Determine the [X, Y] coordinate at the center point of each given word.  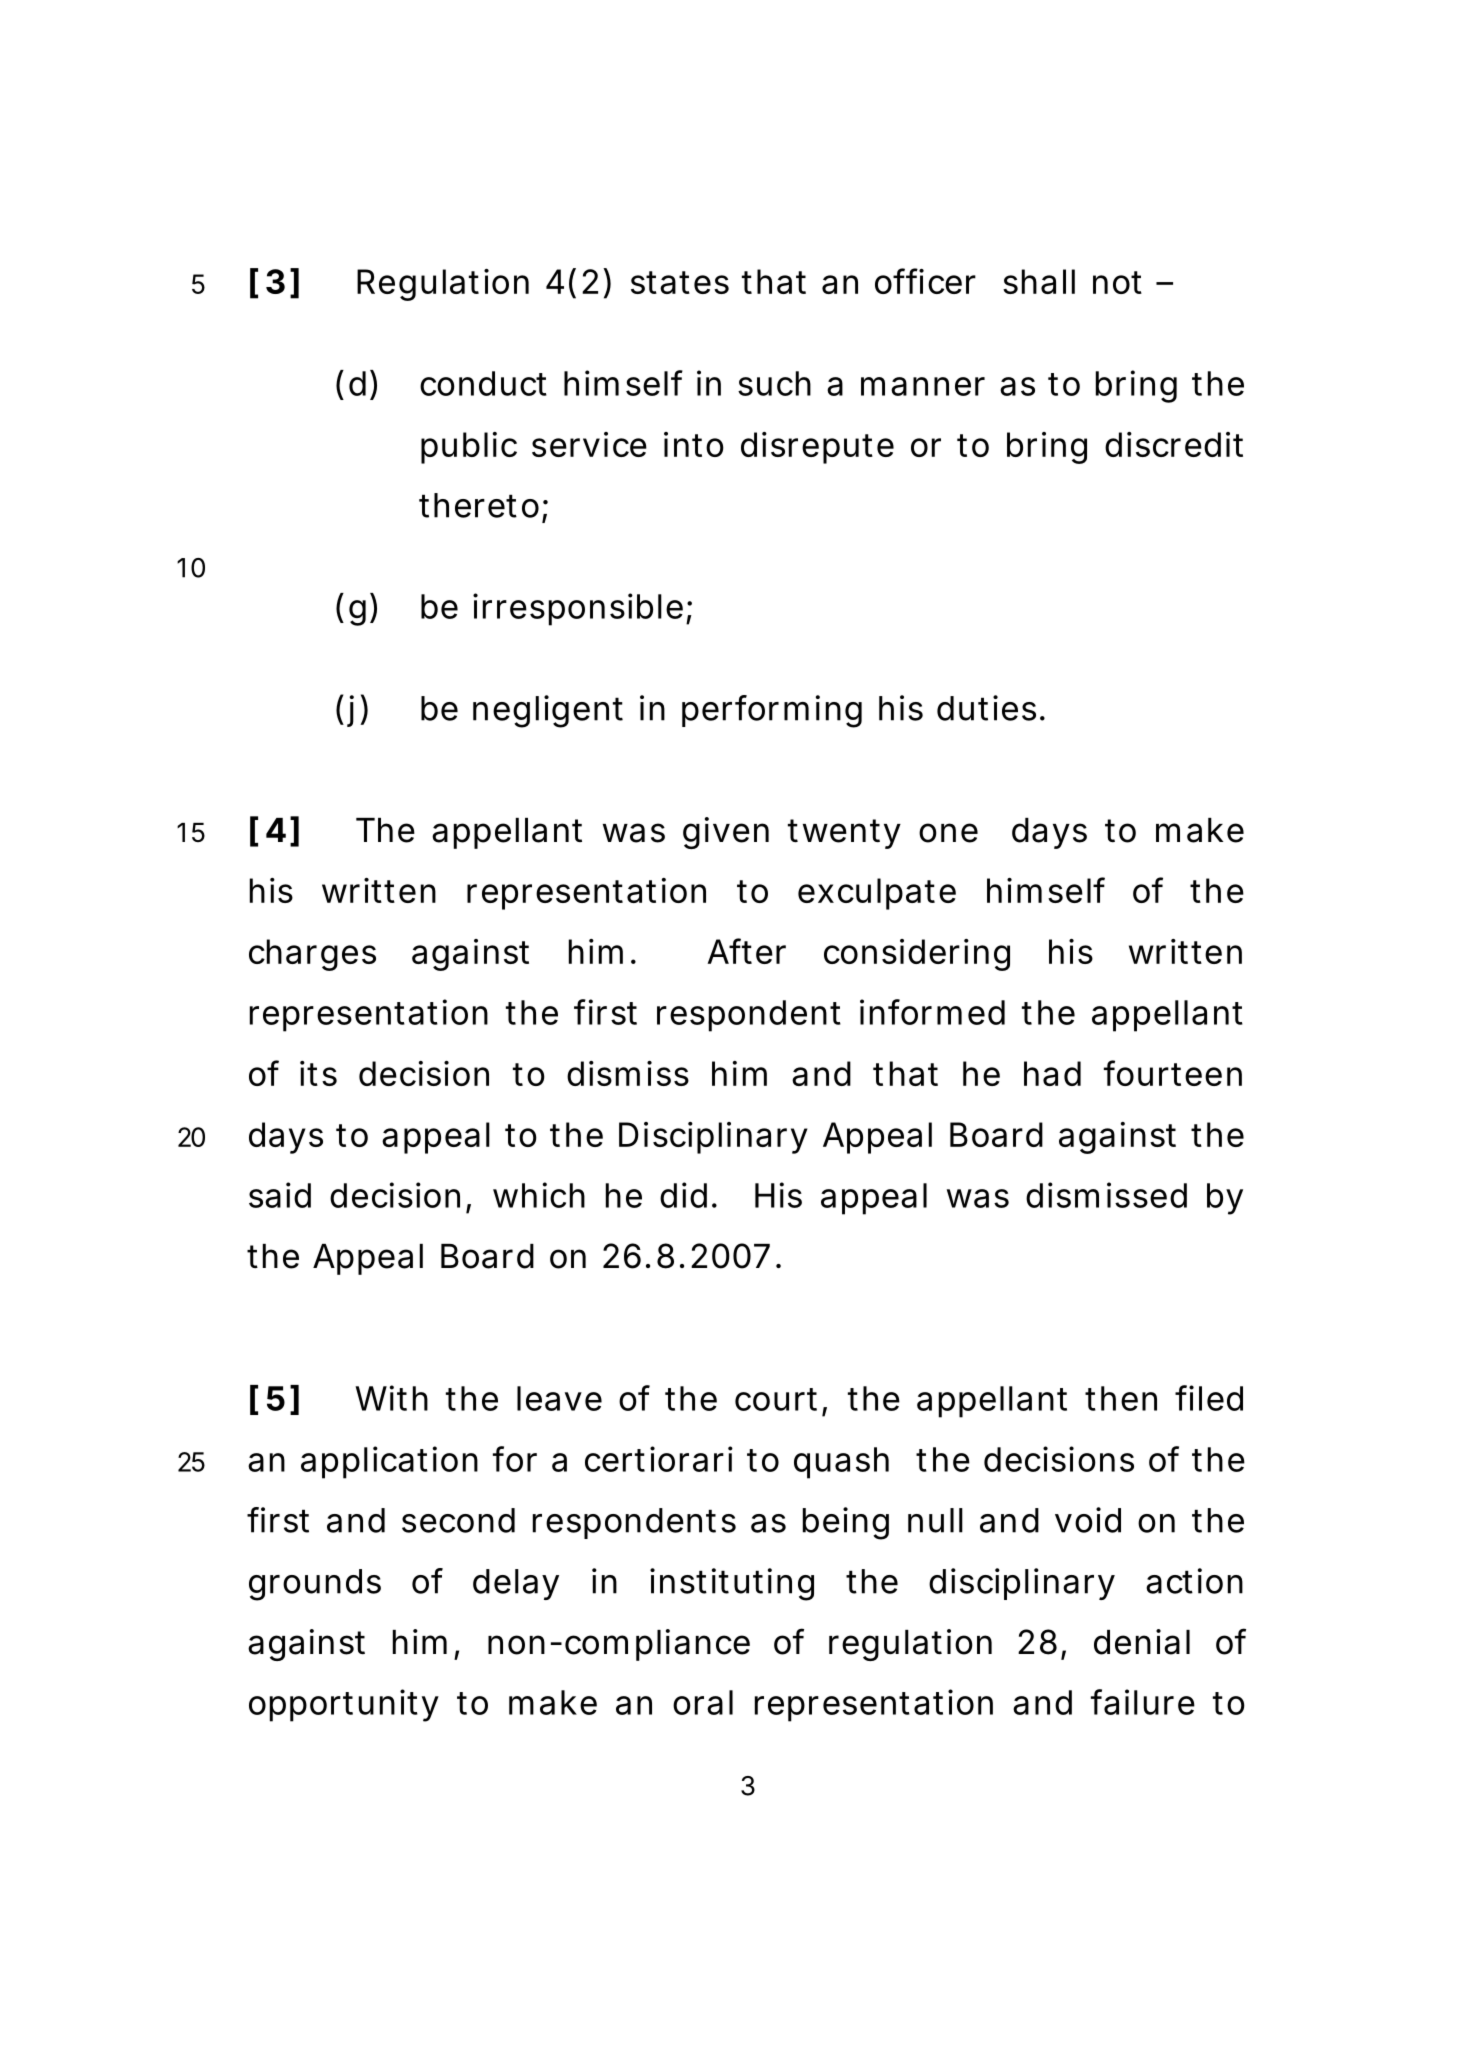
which [539, 1195]
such [774, 383]
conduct [483, 383]
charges [312, 955]
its [318, 1073]
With [391, 1398]
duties [986, 708]
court [776, 1399]
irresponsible [578, 609]
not [1117, 282]
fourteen [1173, 1073]
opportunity [344, 1705]
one [948, 833]
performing [772, 711]
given [726, 833]
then [1121, 1398]
